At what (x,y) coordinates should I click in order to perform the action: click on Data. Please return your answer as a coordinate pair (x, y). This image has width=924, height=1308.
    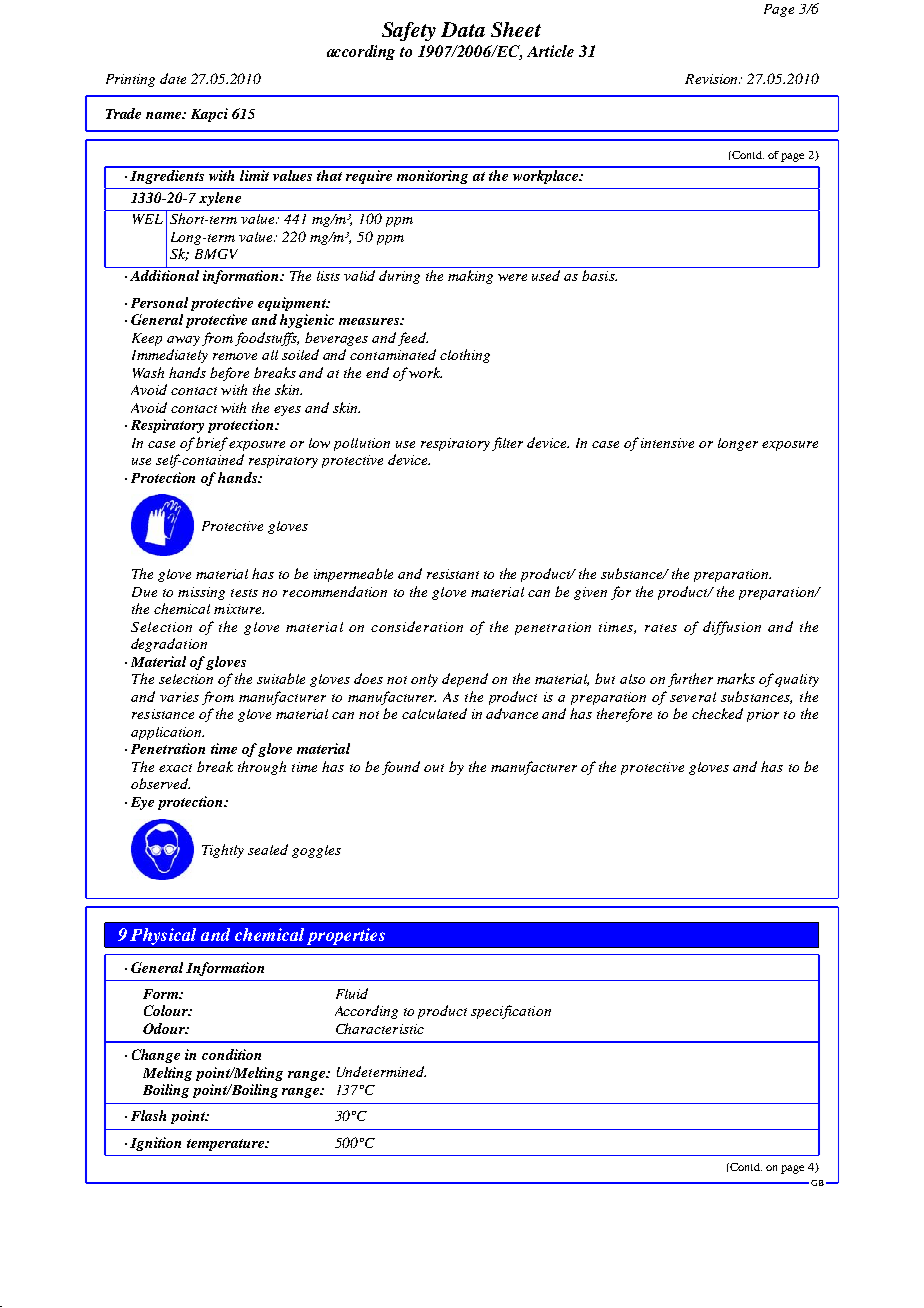
    Looking at the image, I should click on (463, 29).
